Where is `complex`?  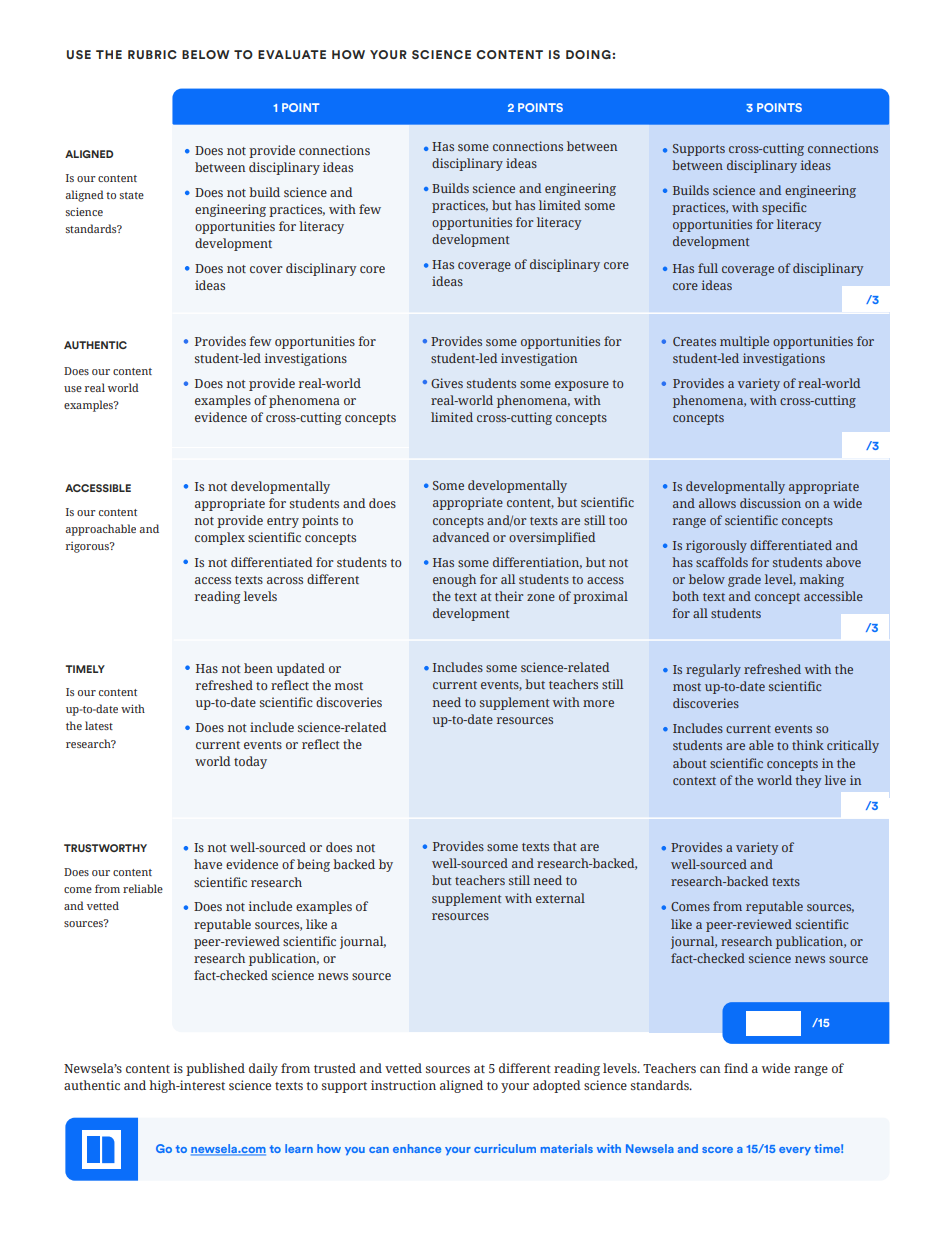
complex is located at coordinates (220, 538).
